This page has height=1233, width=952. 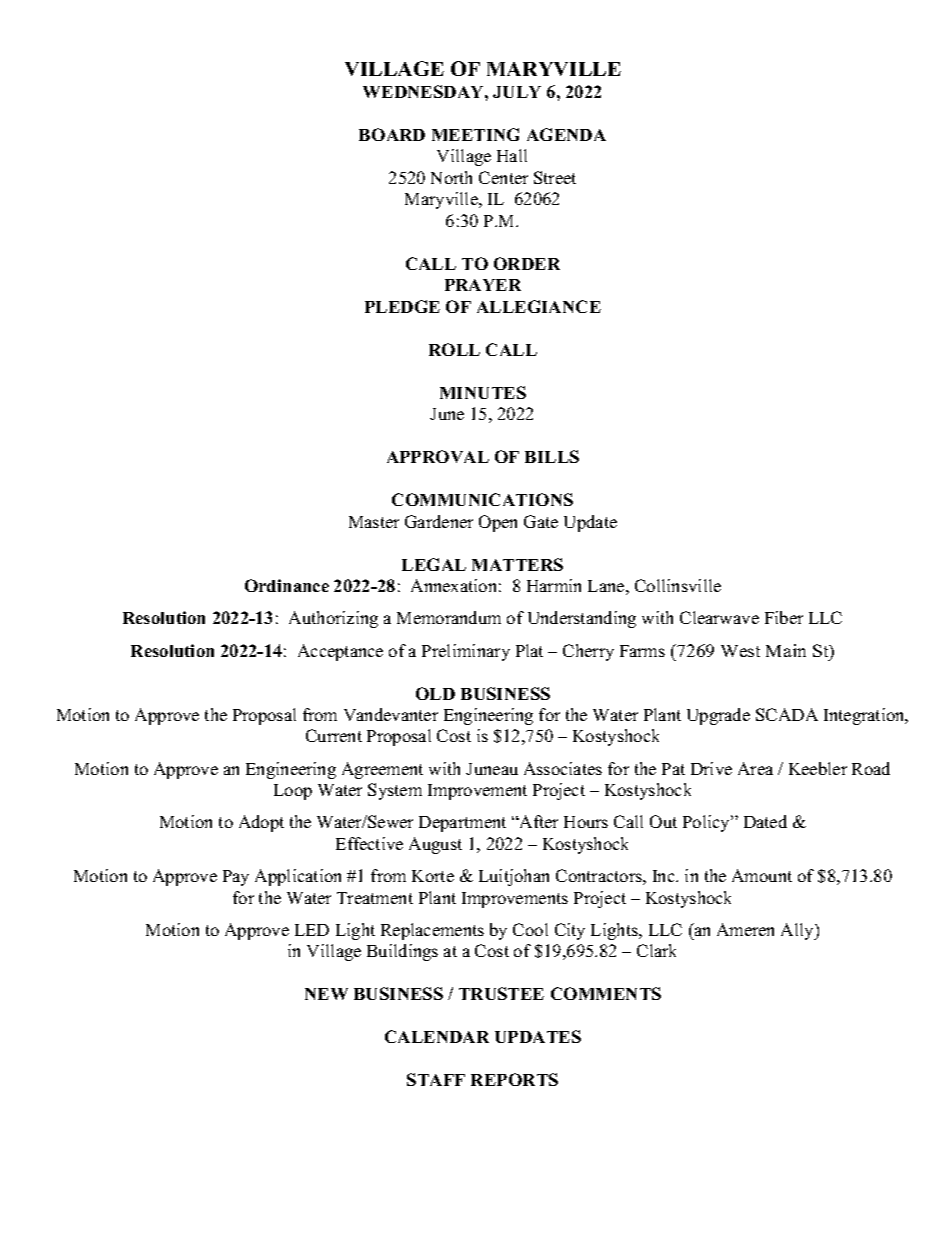 I want to click on Street, so click(x=555, y=177).
